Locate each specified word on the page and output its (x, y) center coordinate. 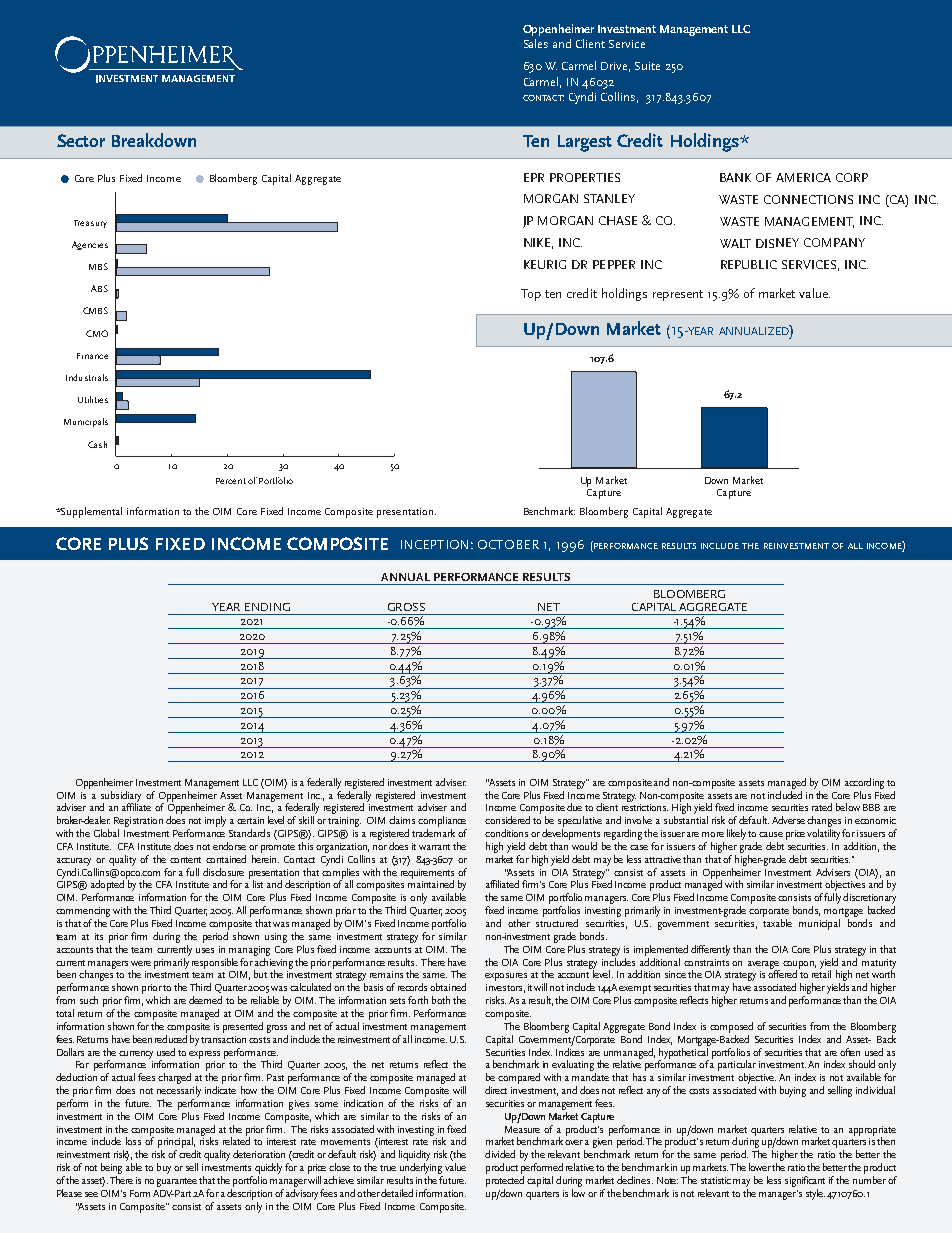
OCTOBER (508, 544)
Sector (81, 140)
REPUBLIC (749, 264)
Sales (536, 43)
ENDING (267, 607)
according (864, 783)
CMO (97, 333)
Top (531, 295)
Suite (647, 66)
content (185, 860)
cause (771, 834)
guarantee (177, 1182)
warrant (434, 847)
